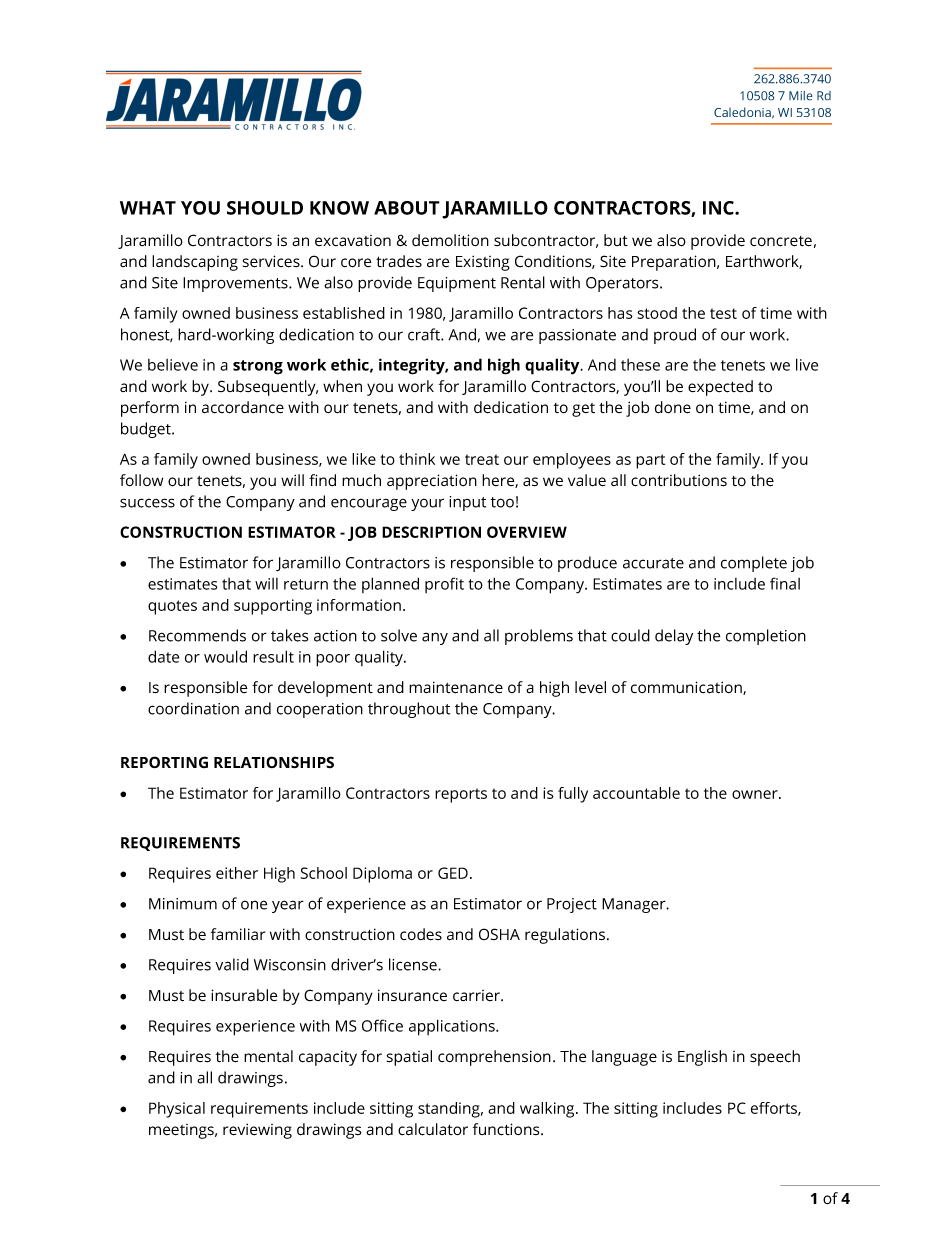 Image resolution: width=952 pixels, height=1233 pixels. Describe the element at coordinates (237, 873) in the screenshot. I see `either` at that location.
